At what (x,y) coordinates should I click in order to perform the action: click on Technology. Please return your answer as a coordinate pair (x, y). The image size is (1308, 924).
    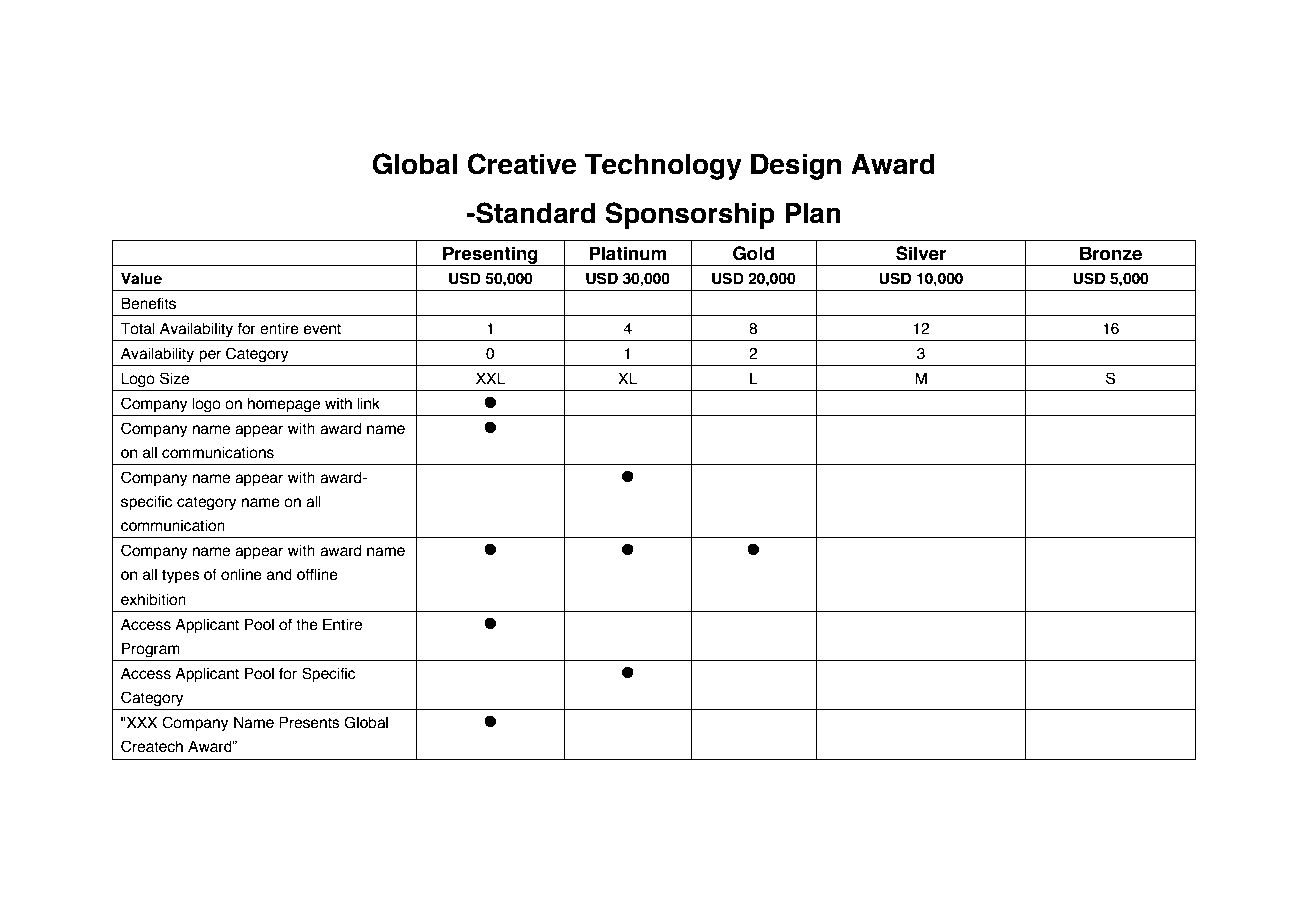
    Looking at the image, I should click on (663, 167).
